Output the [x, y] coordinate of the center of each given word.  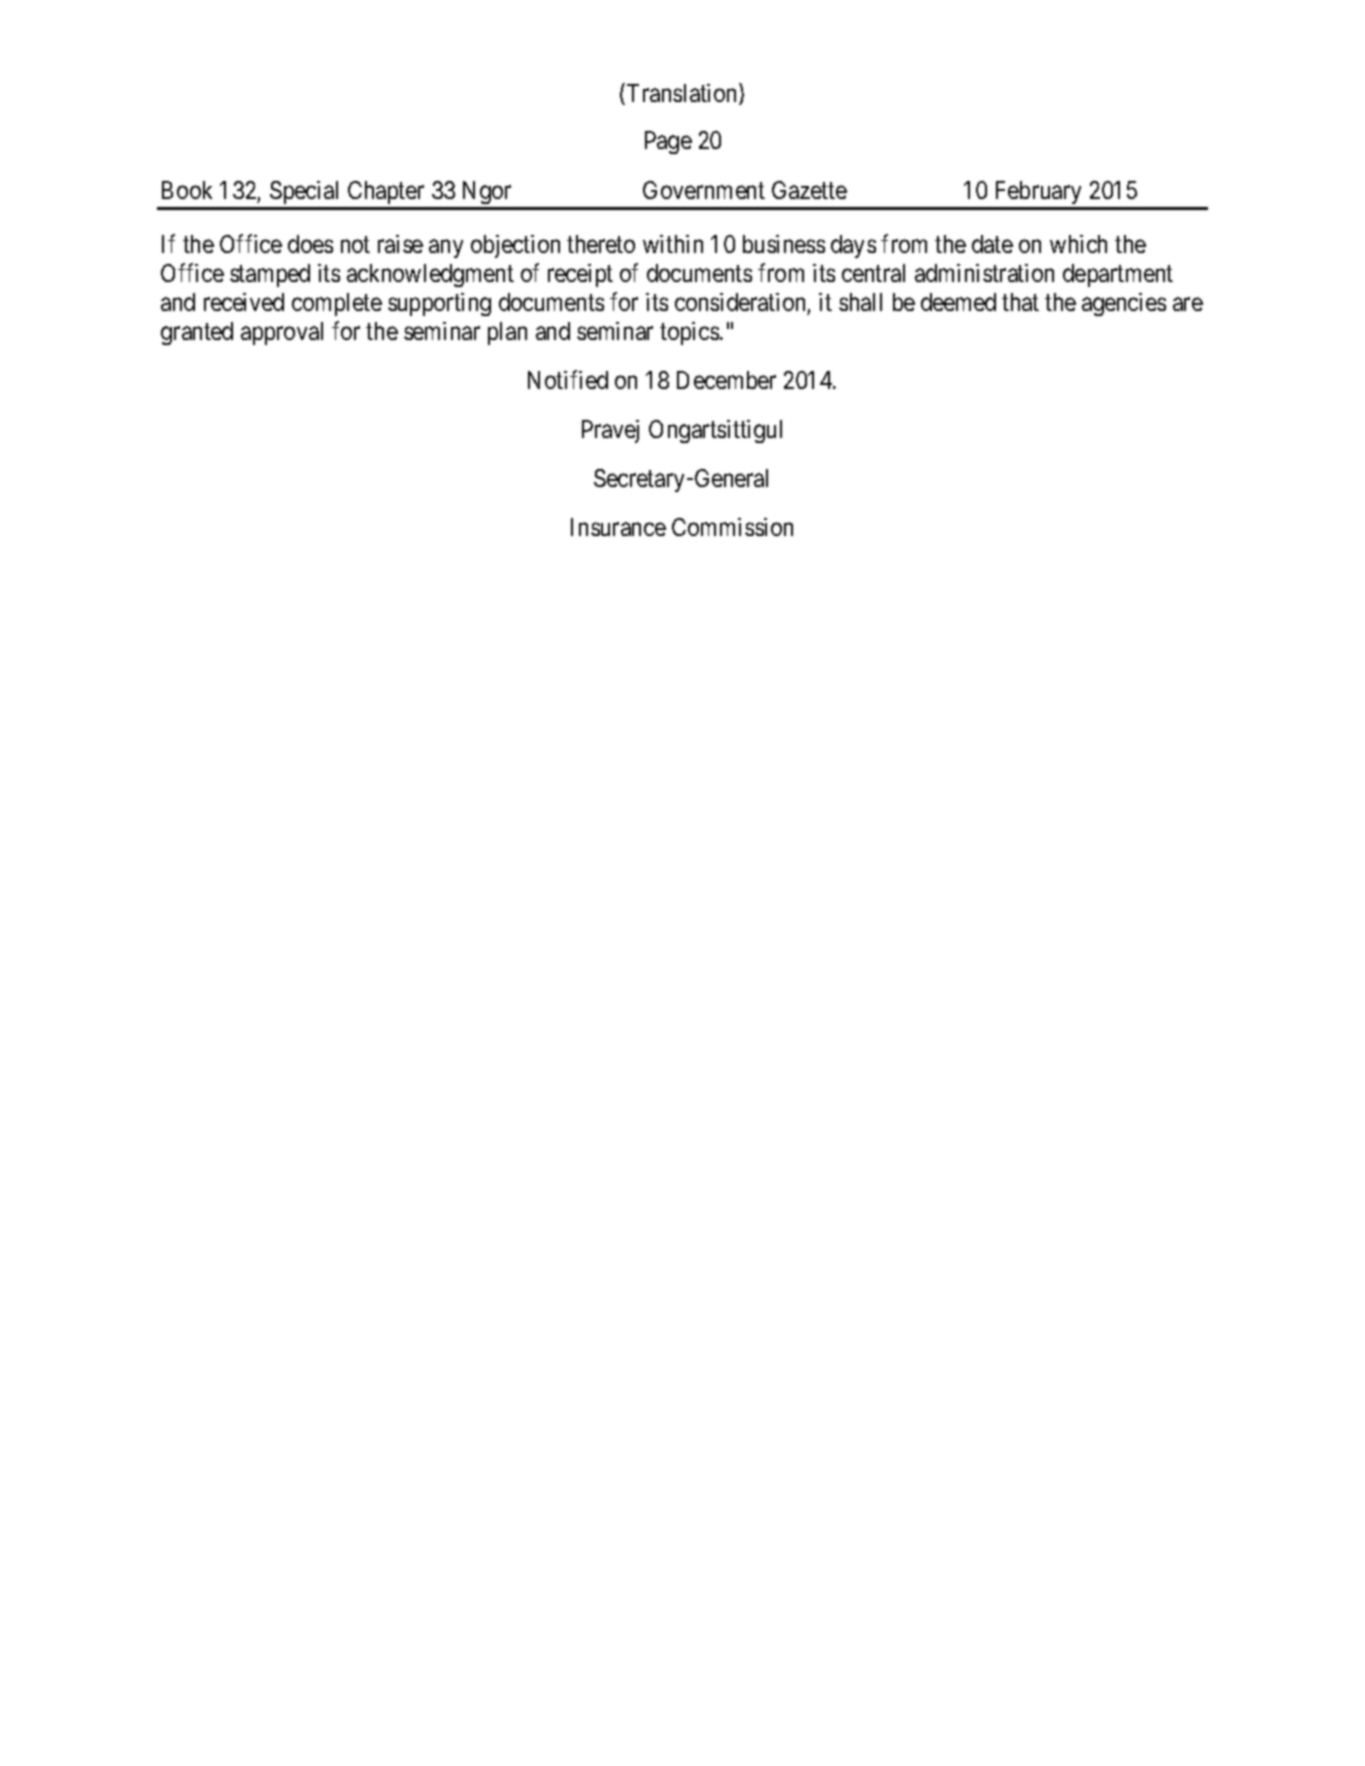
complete [337, 304]
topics [689, 333]
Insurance [618, 527]
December [726, 380]
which [1078, 244]
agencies [1124, 304]
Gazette [809, 190]
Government [704, 190]
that [1020, 302]
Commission [732, 527]
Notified [568, 379]
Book [187, 190]
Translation [683, 94]
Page [668, 142]
